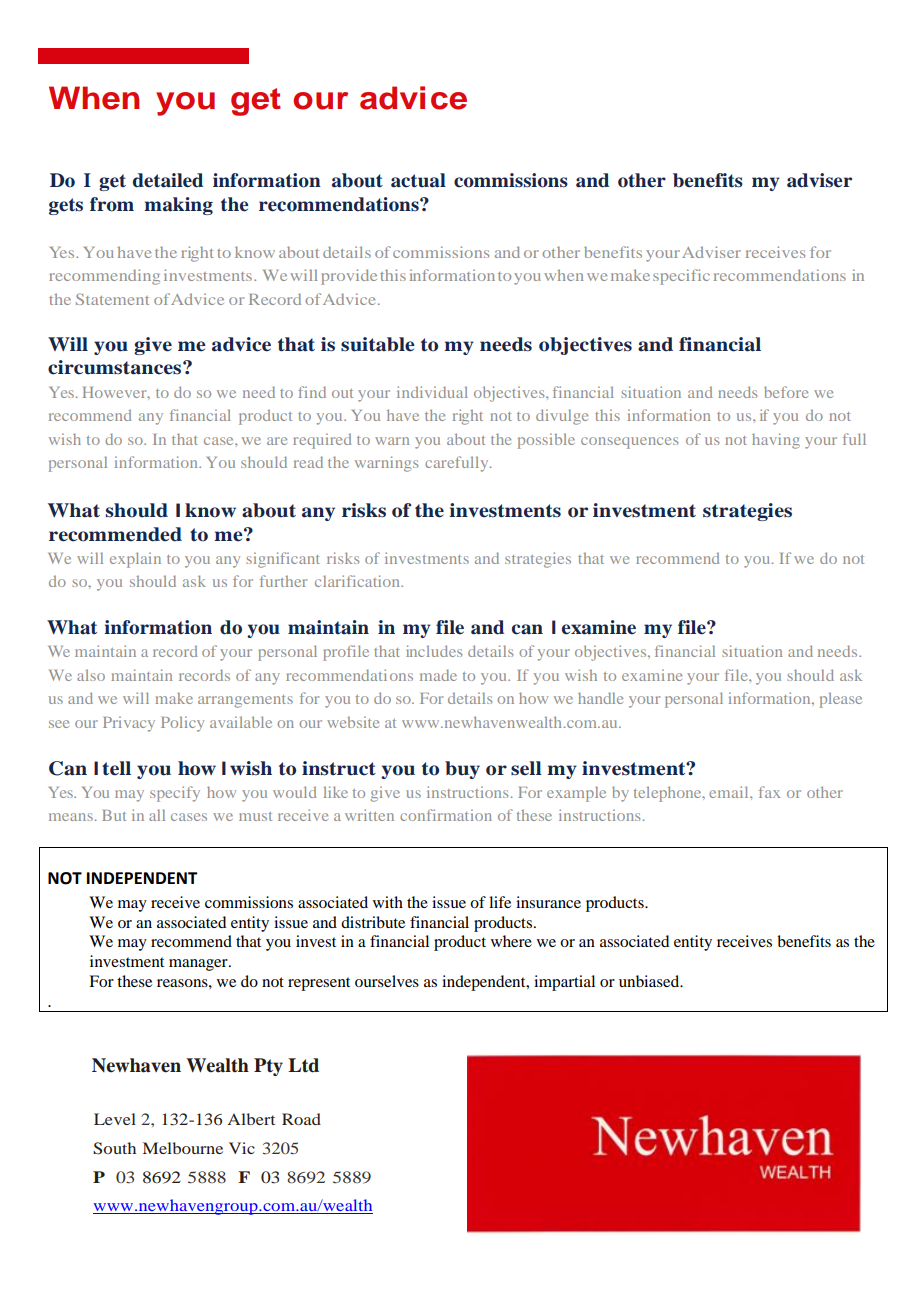  What do you see at coordinates (438, 675) in the screenshot?
I see `made` at bounding box center [438, 675].
